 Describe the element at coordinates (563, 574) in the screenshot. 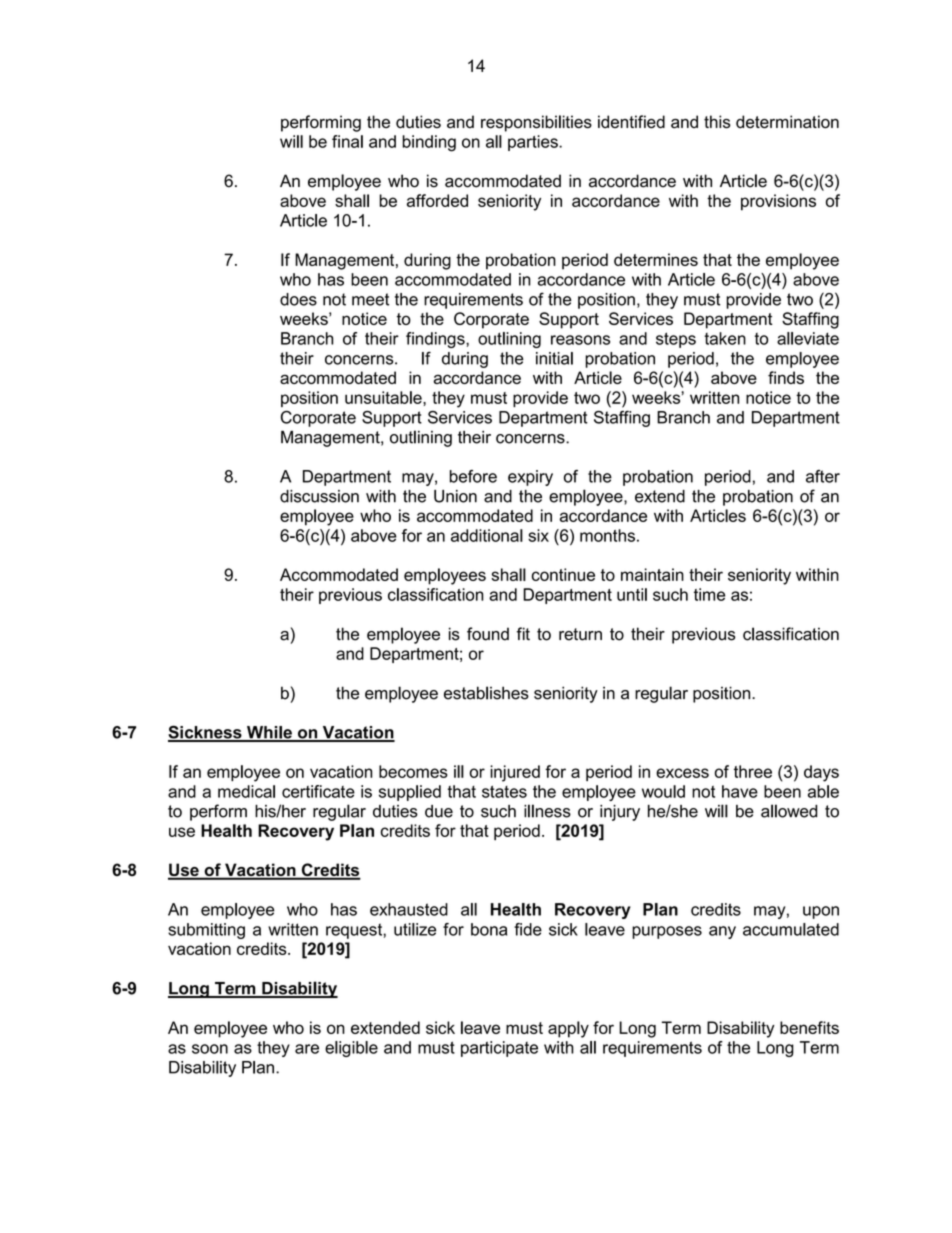

I see `continue` at that location.
